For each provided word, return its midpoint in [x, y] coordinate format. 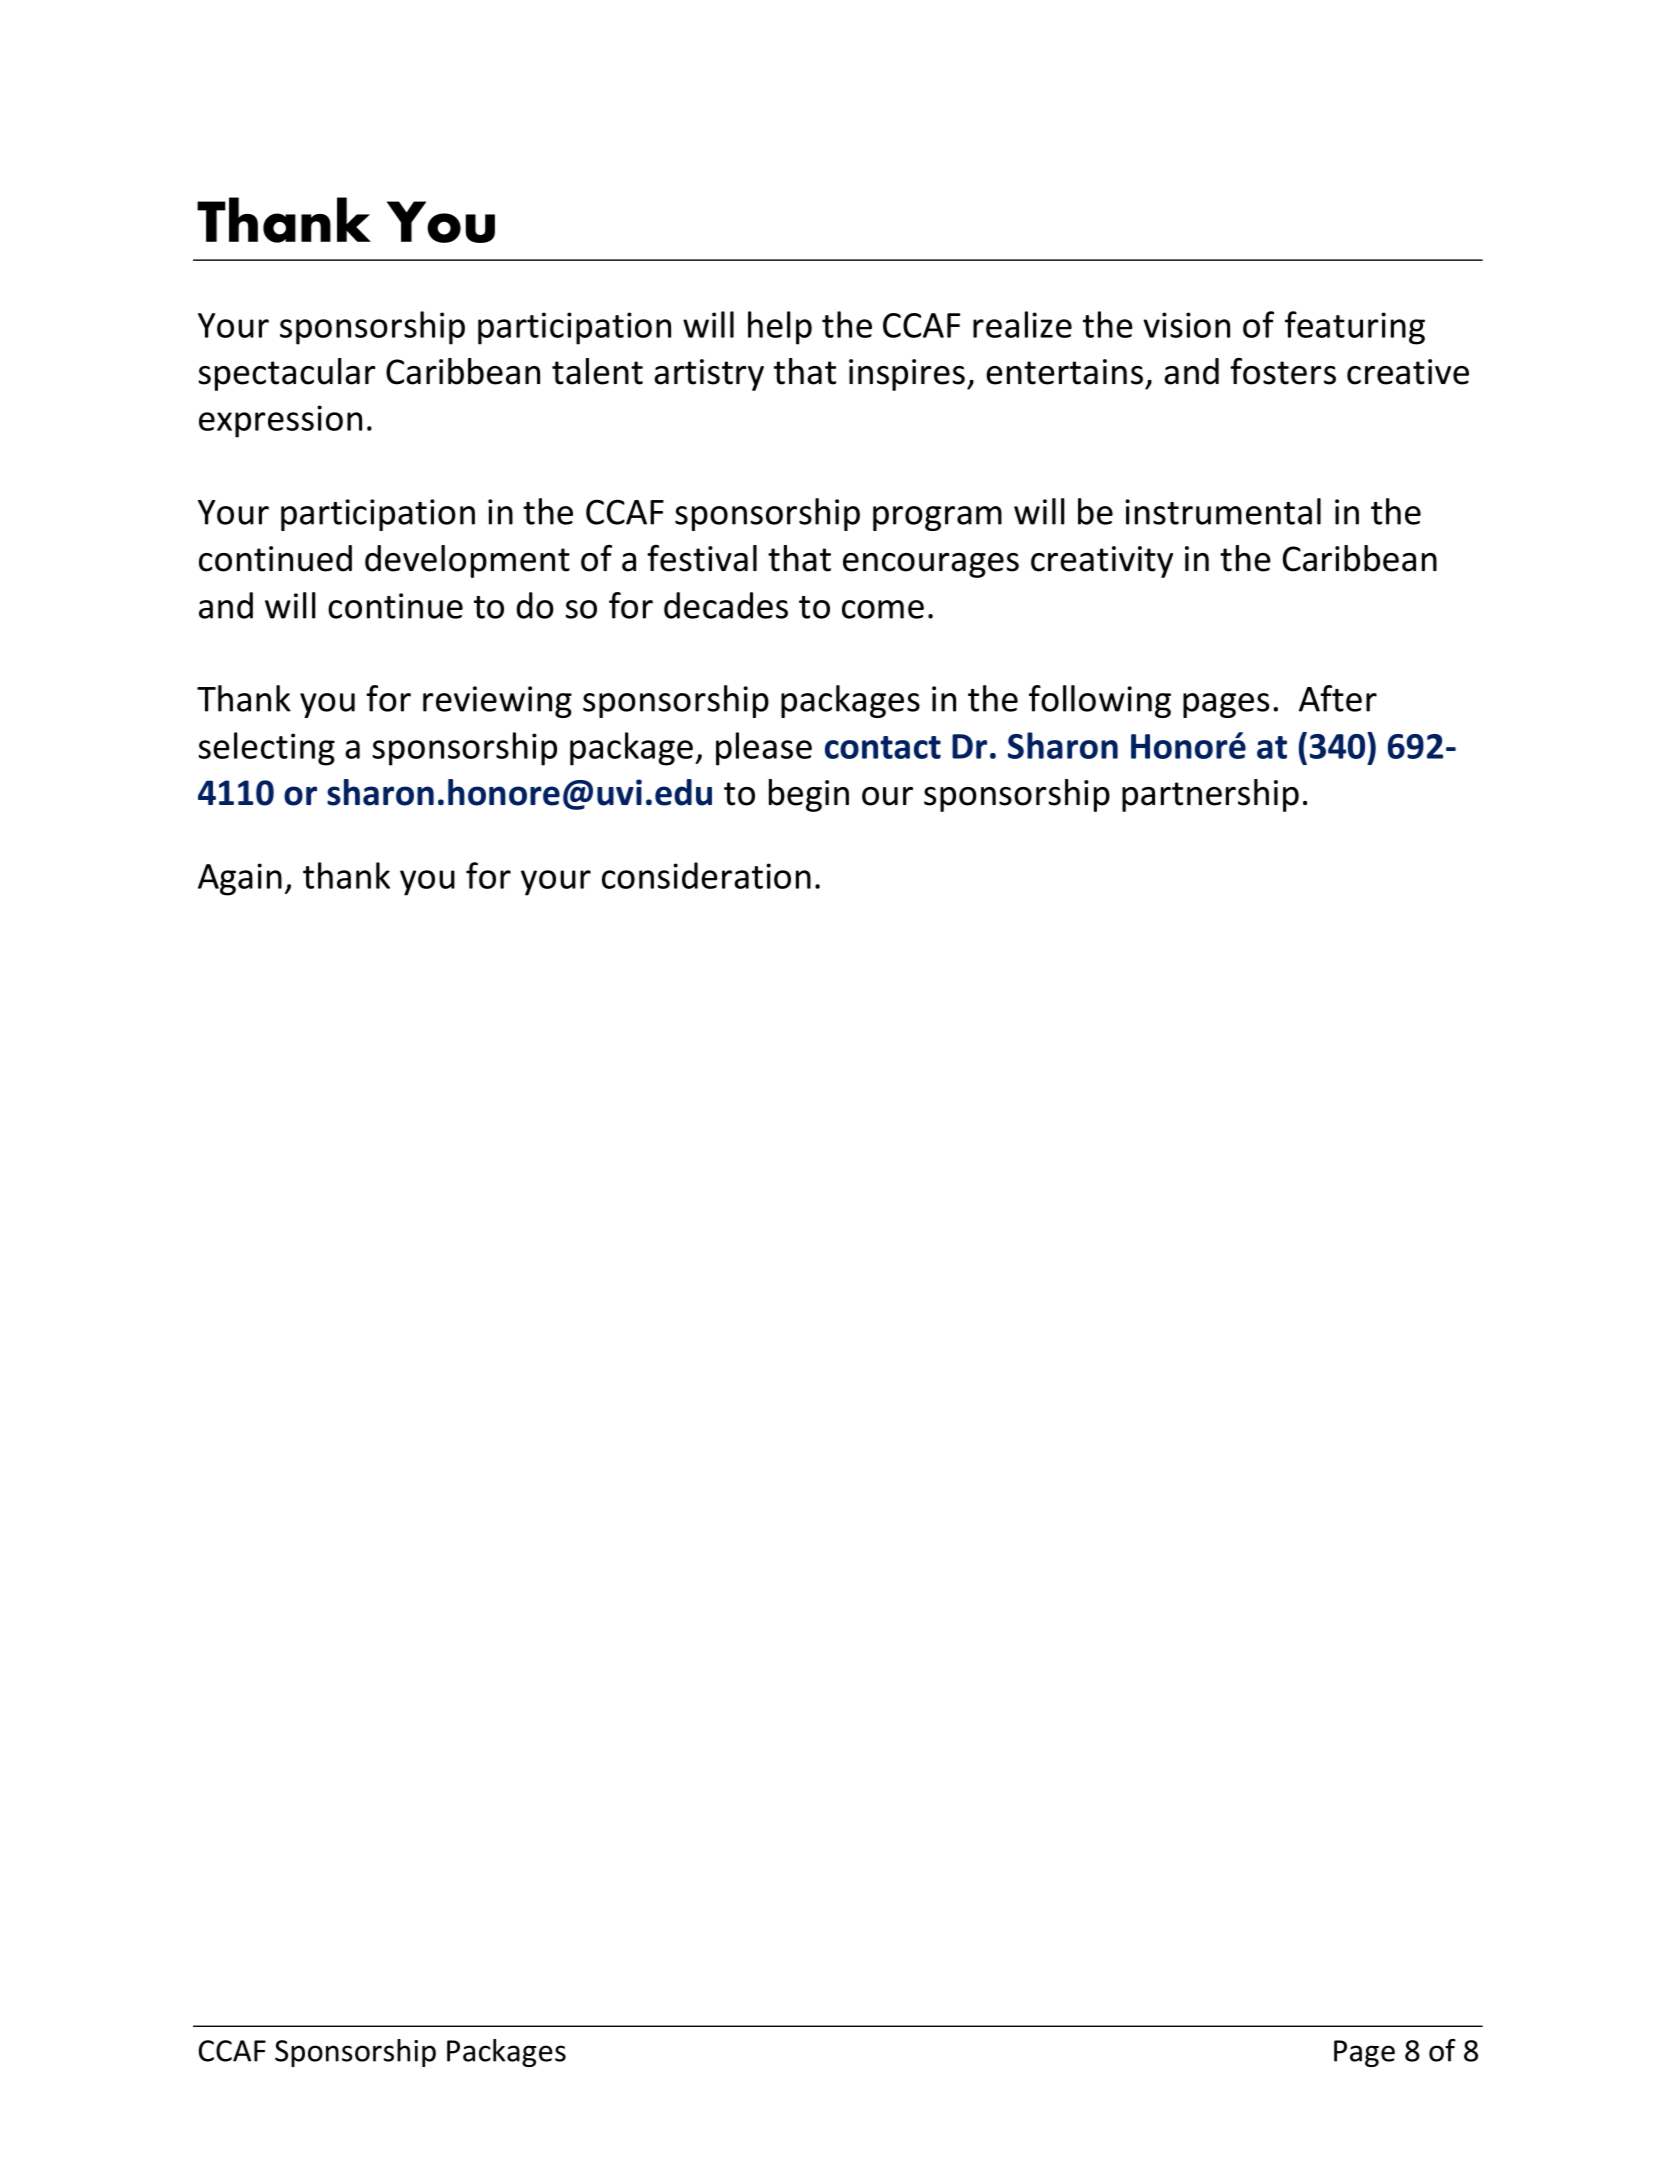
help [780, 328]
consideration [706, 875]
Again [240, 879]
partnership [1210, 795]
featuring [1355, 328]
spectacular [287, 374]
